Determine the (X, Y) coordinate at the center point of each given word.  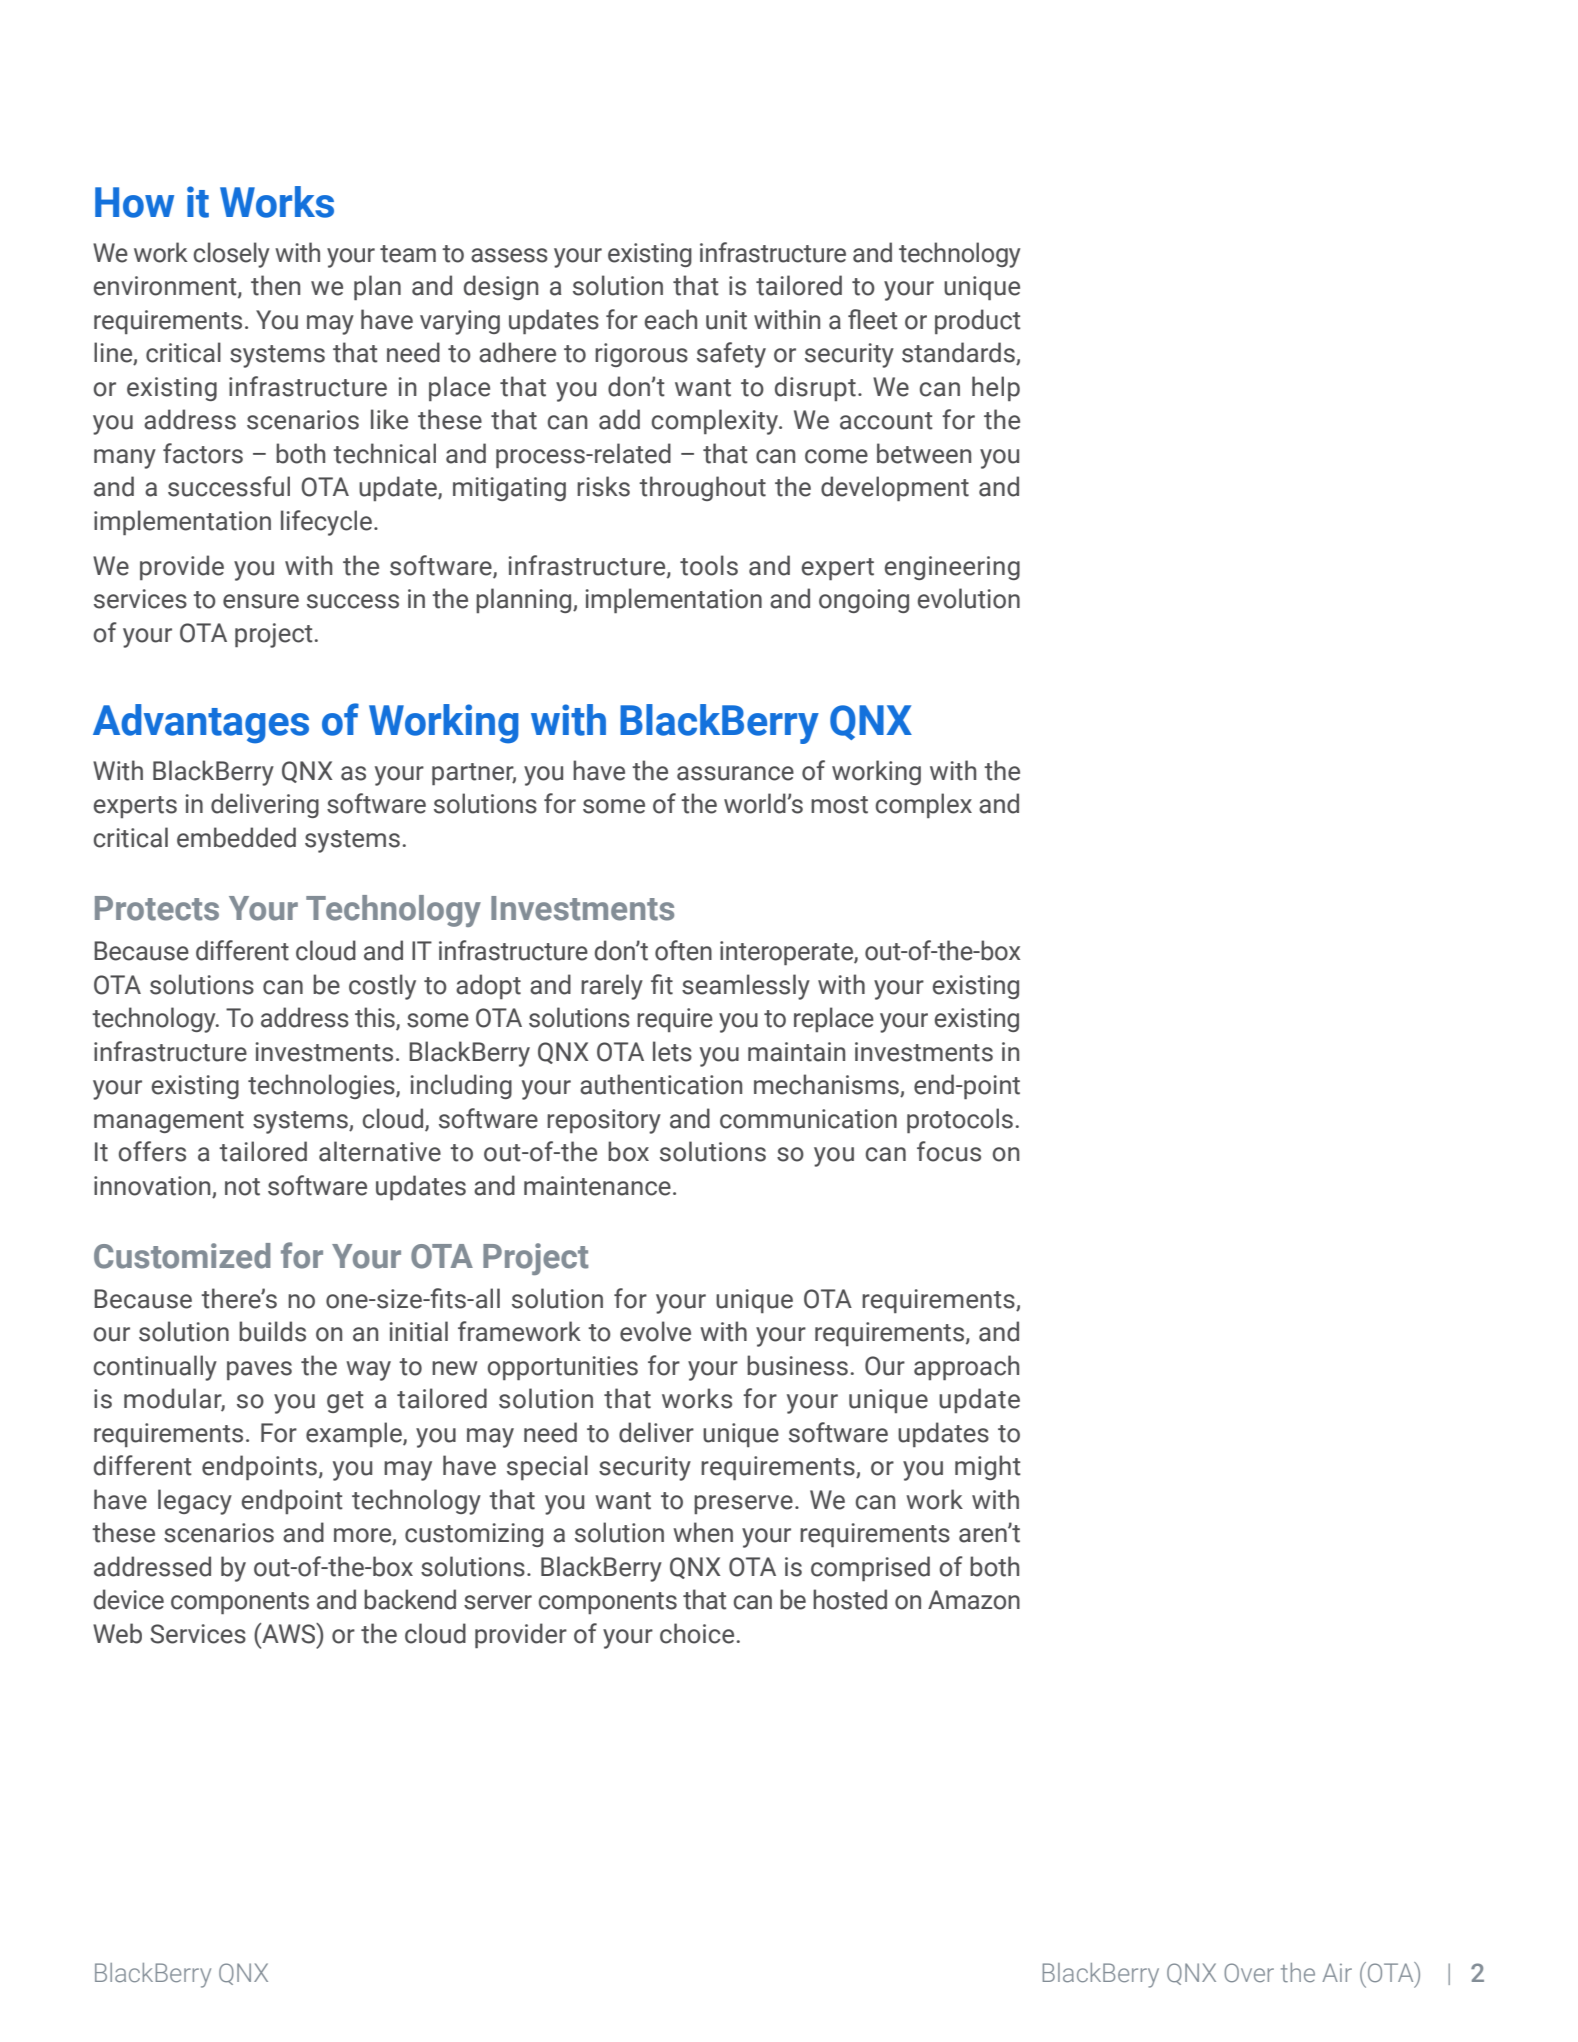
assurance (735, 773)
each (671, 319)
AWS (289, 1633)
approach (966, 1367)
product (978, 321)
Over (1249, 1972)
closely (231, 255)
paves (259, 1370)
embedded (236, 837)
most (839, 805)
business (797, 1365)
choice (697, 1633)
